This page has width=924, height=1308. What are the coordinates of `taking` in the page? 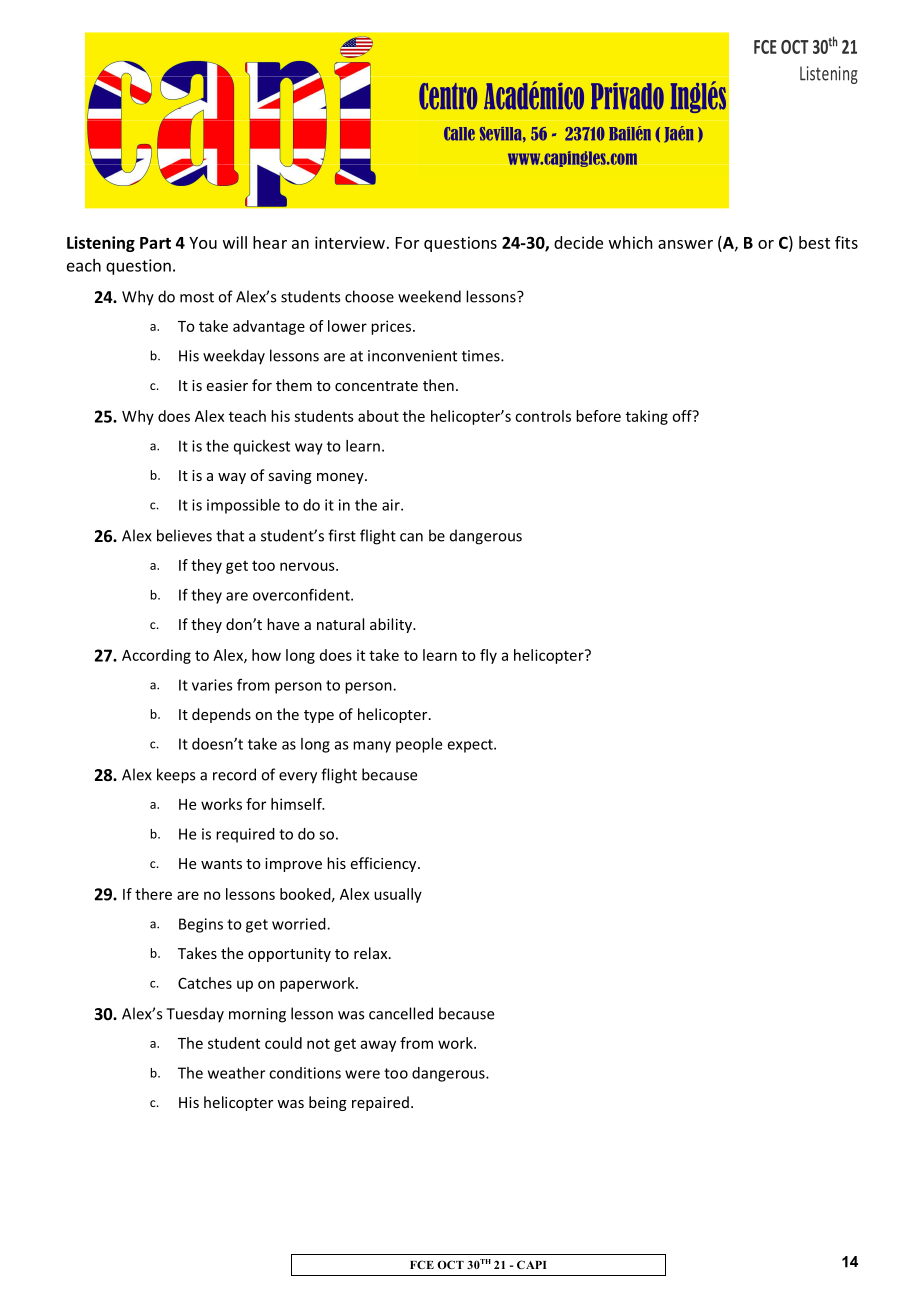 It's located at (647, 417).
